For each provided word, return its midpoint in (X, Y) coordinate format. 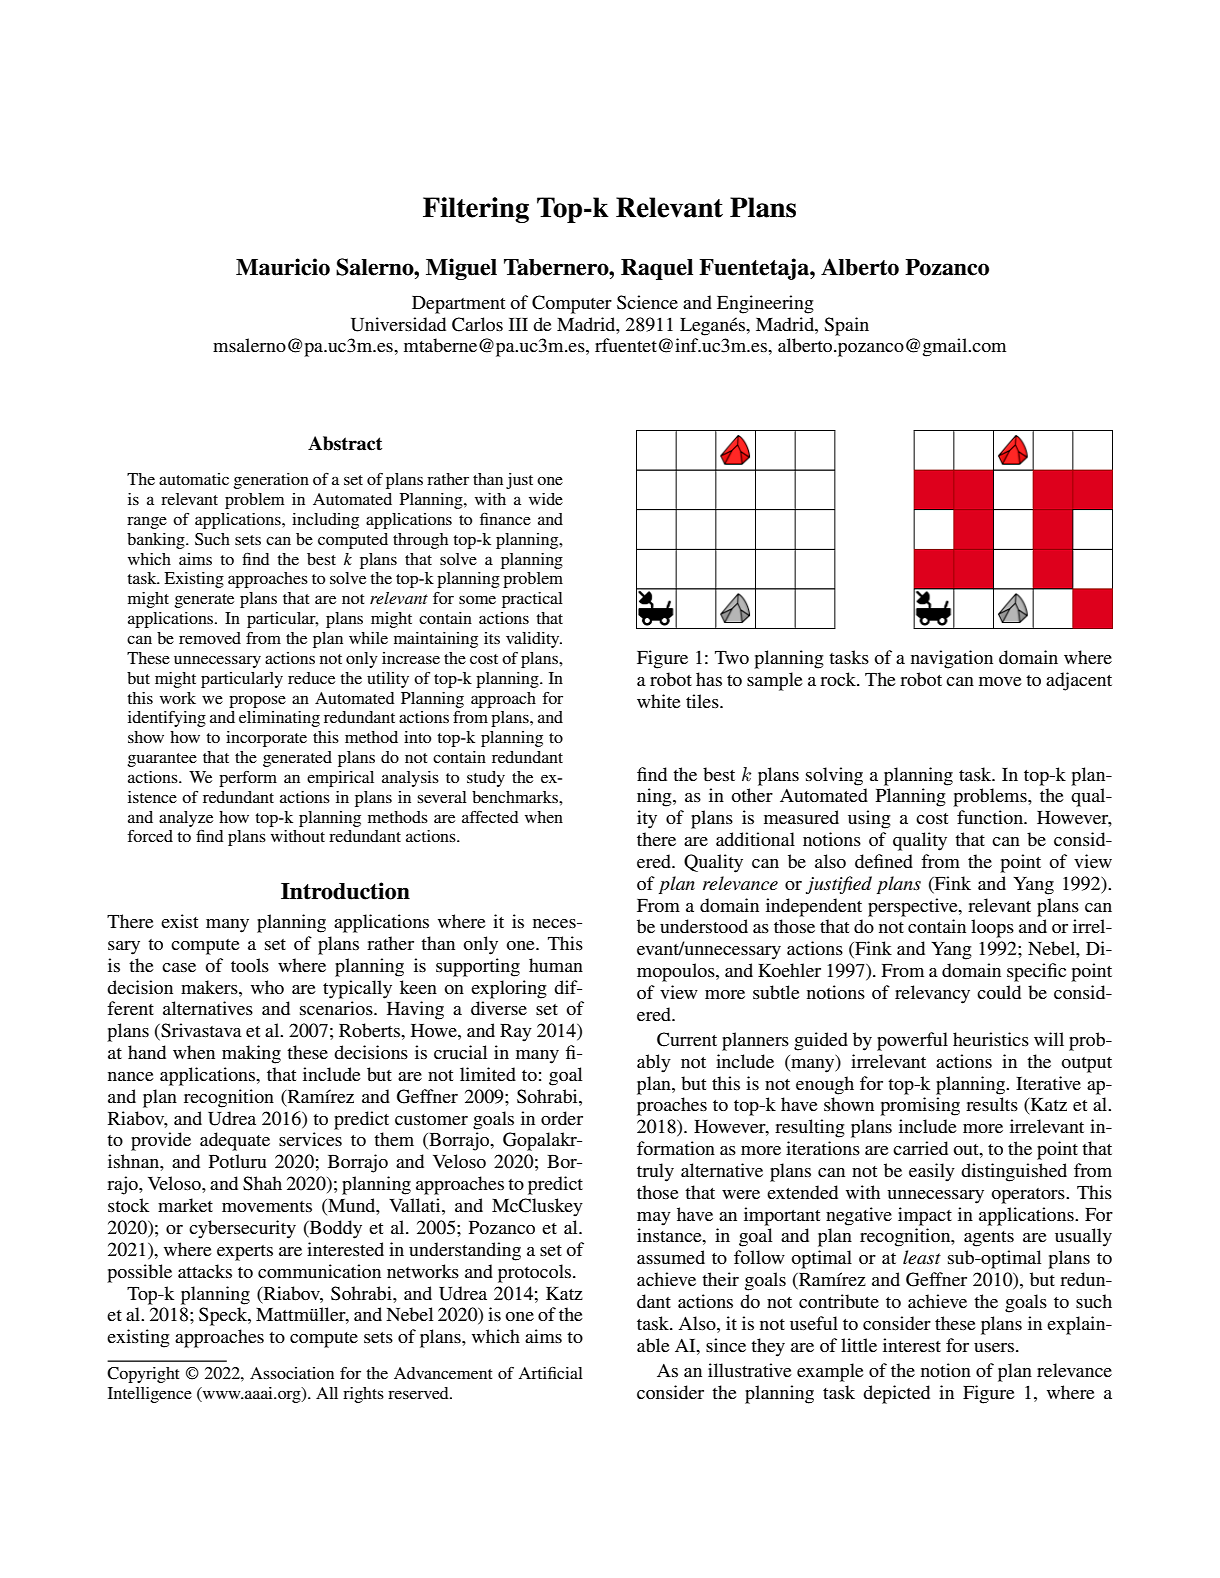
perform (248, 779)
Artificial (550, 1373)
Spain (846, 326)
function (991, 817)
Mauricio (283, 267)
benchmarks (516, 797)
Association (292, 1373)
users (995, 1347)
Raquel (657, 269)
